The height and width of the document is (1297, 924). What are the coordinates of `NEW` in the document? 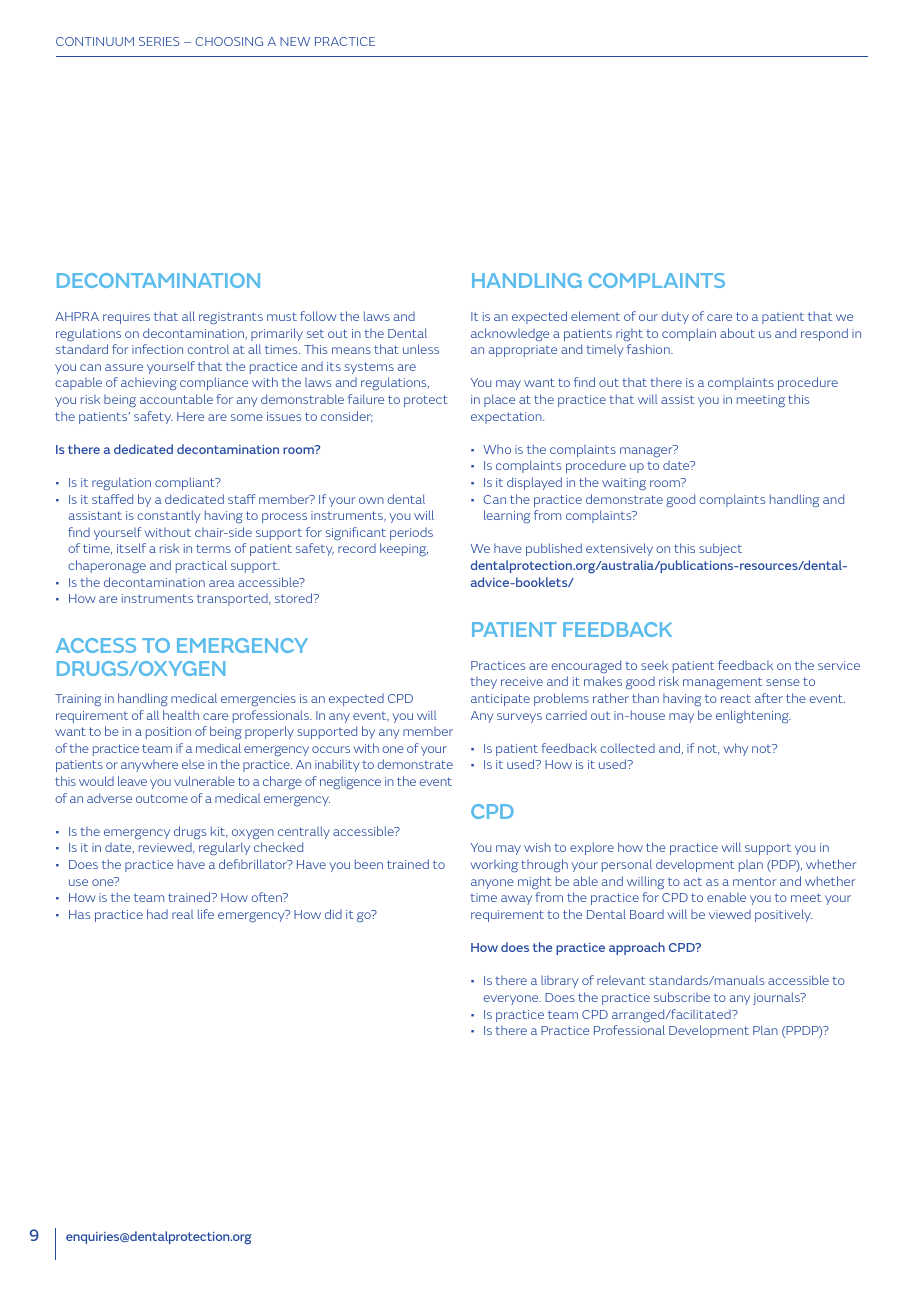 It's located at (295, 41).
